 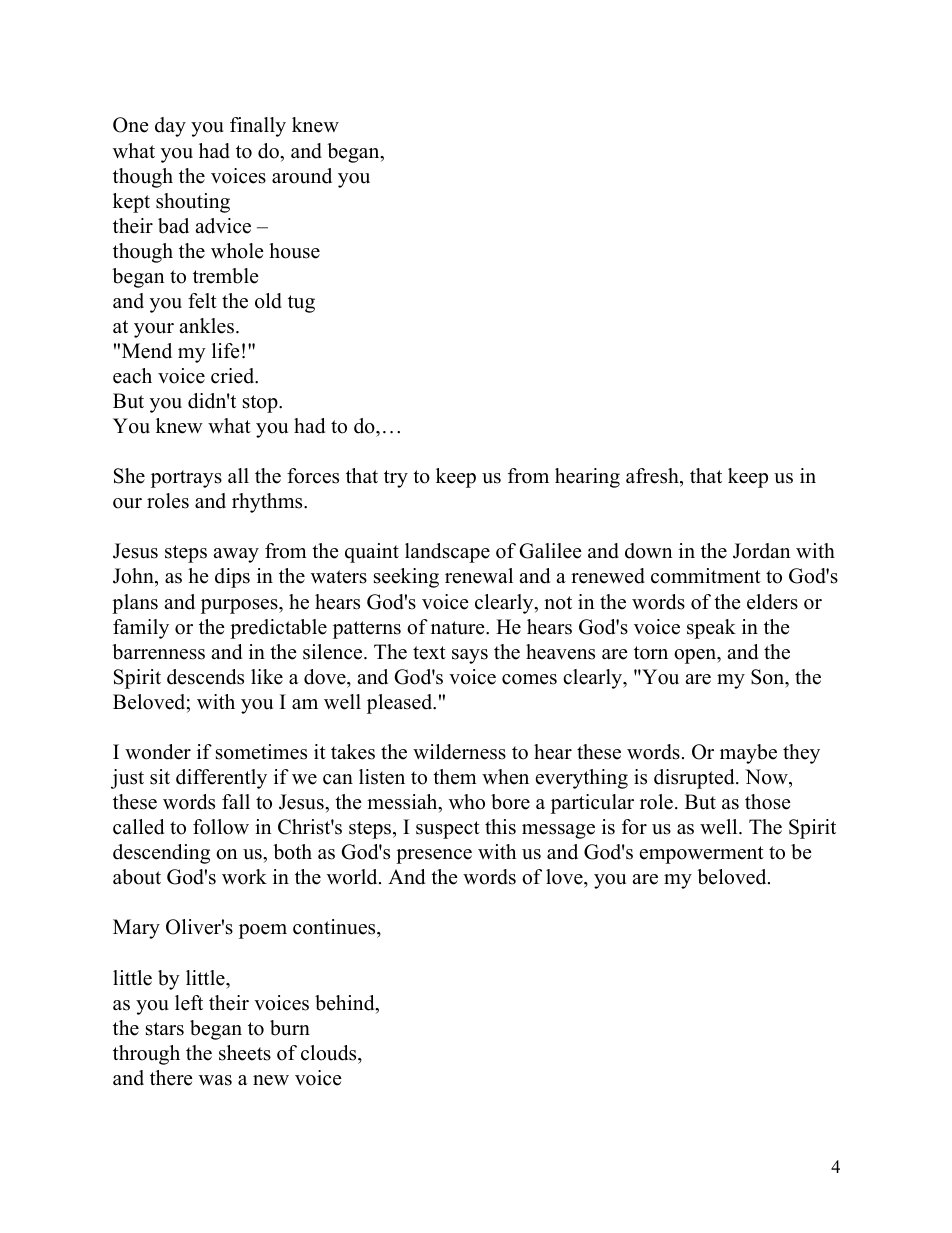 What do you see at coordinates (170, 127) in the screenshot?
I see `day` at bounding box center [170, 127].
